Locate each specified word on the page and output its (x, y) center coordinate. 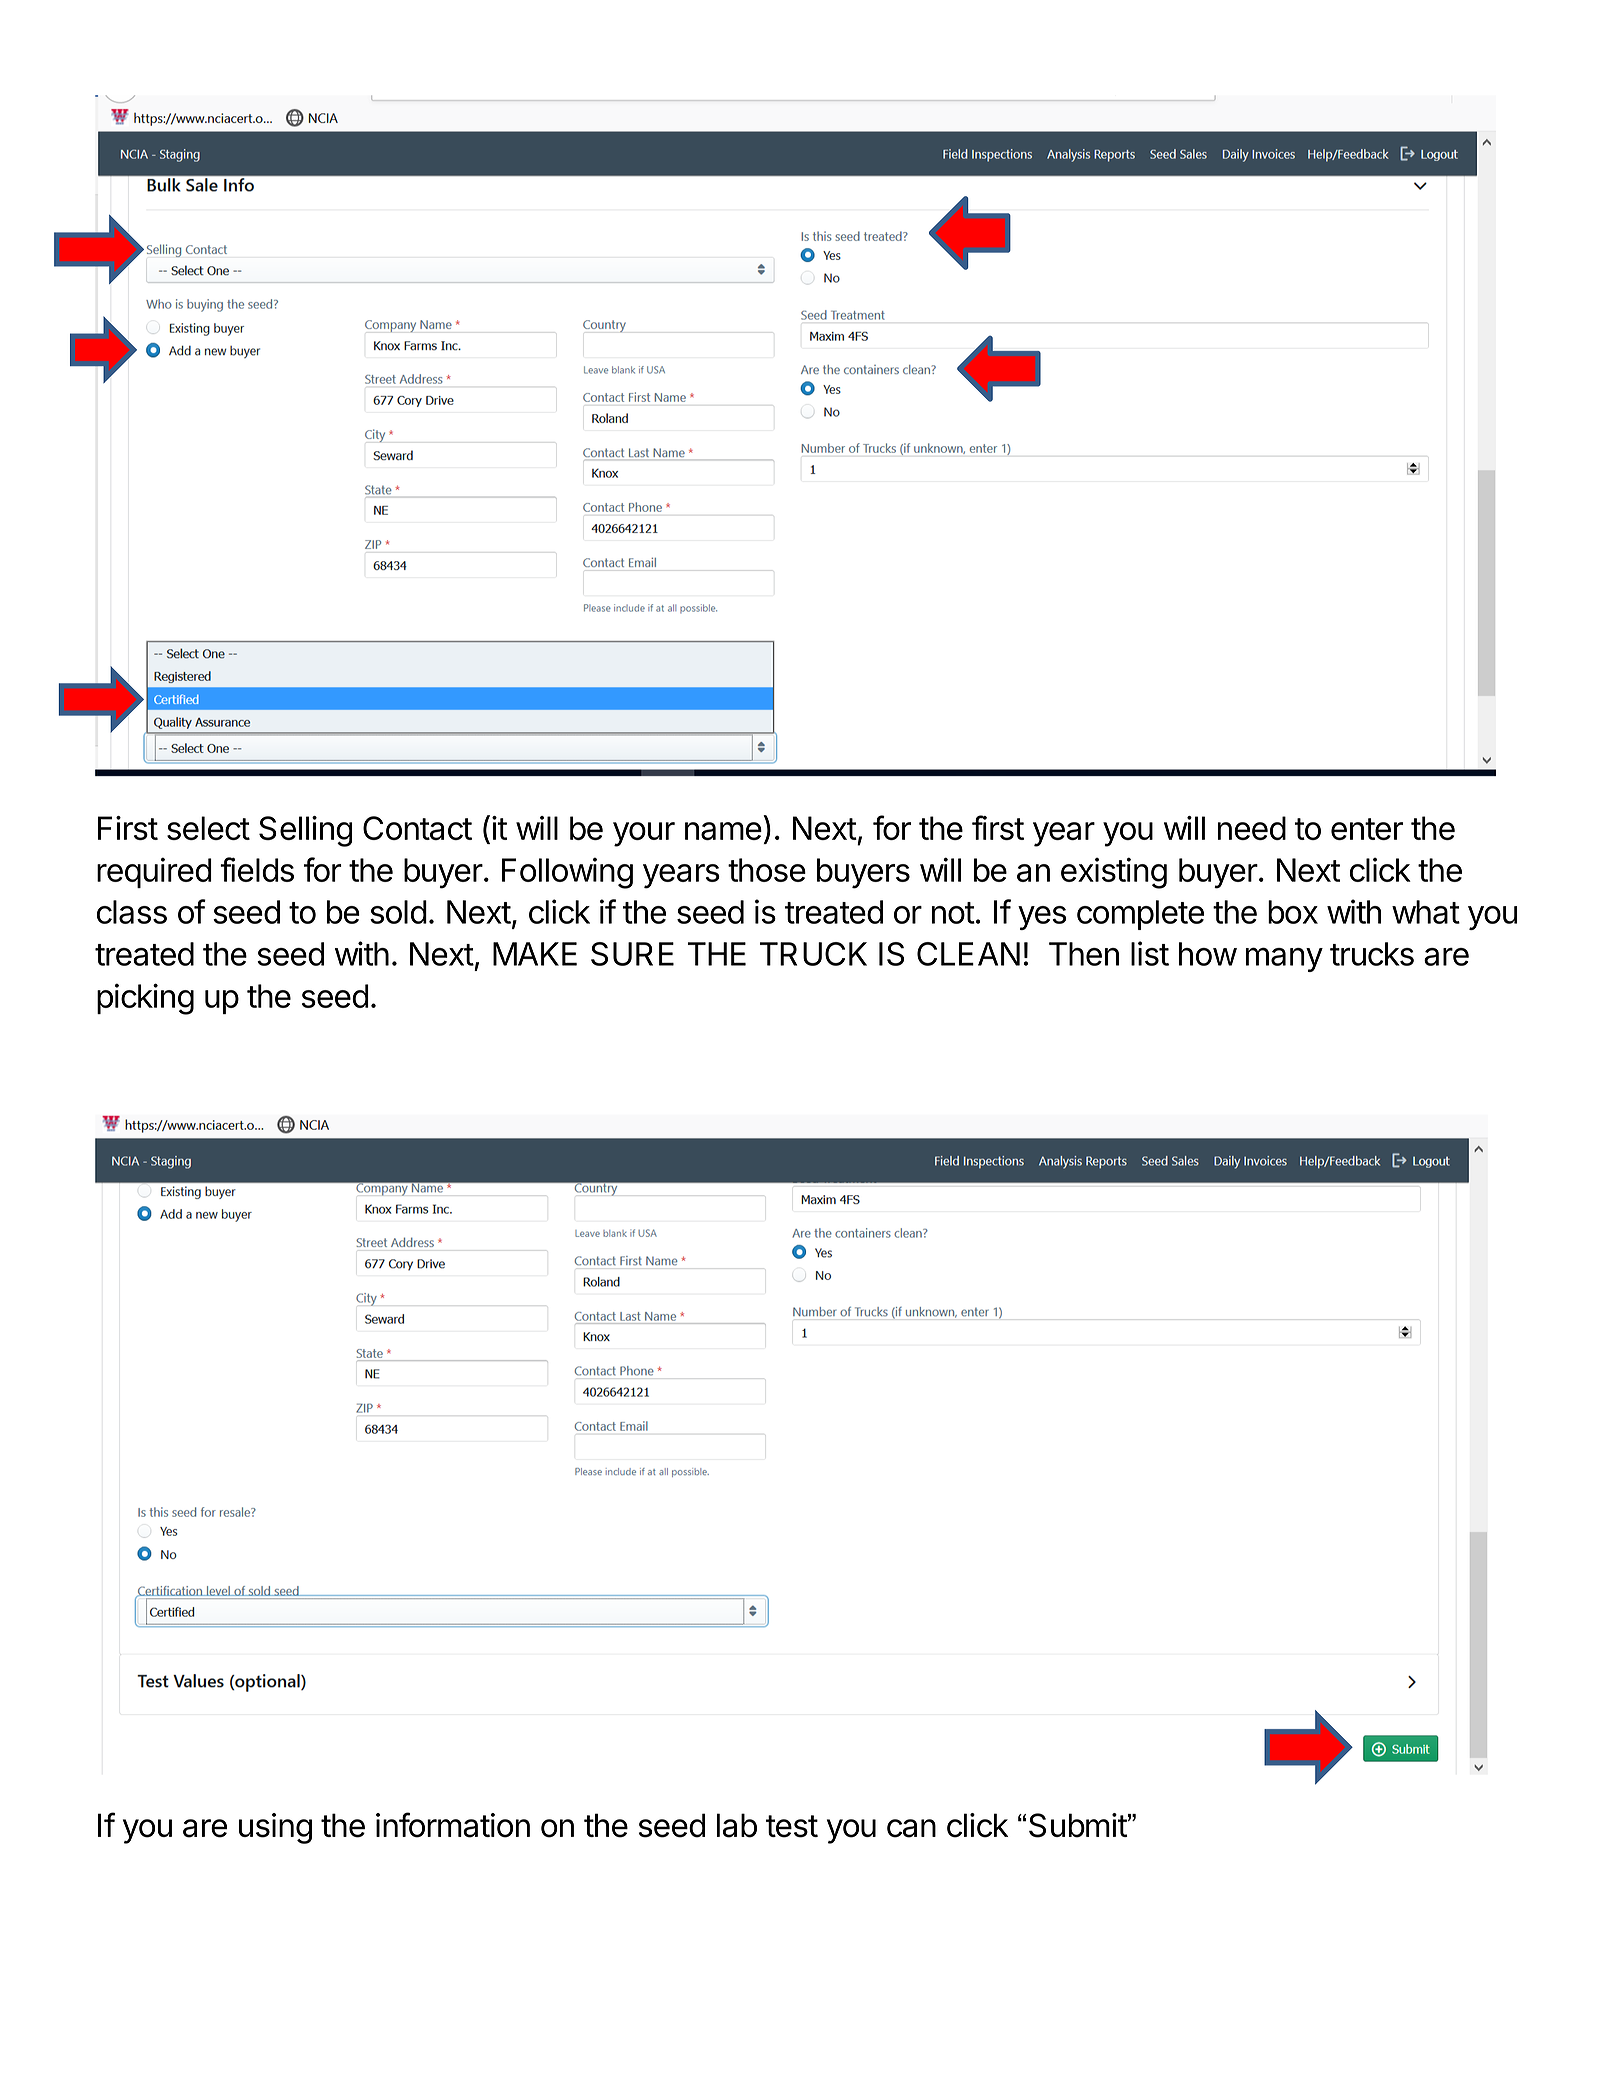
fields (257, 869)
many (1284, 959)
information (453, 1825)
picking (145, 999)
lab (737, 1825)
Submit (1078, 1825)
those (767, 870)
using (275, 1828)
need (1252, 828)
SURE (632, 954)
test (792, 1826)
